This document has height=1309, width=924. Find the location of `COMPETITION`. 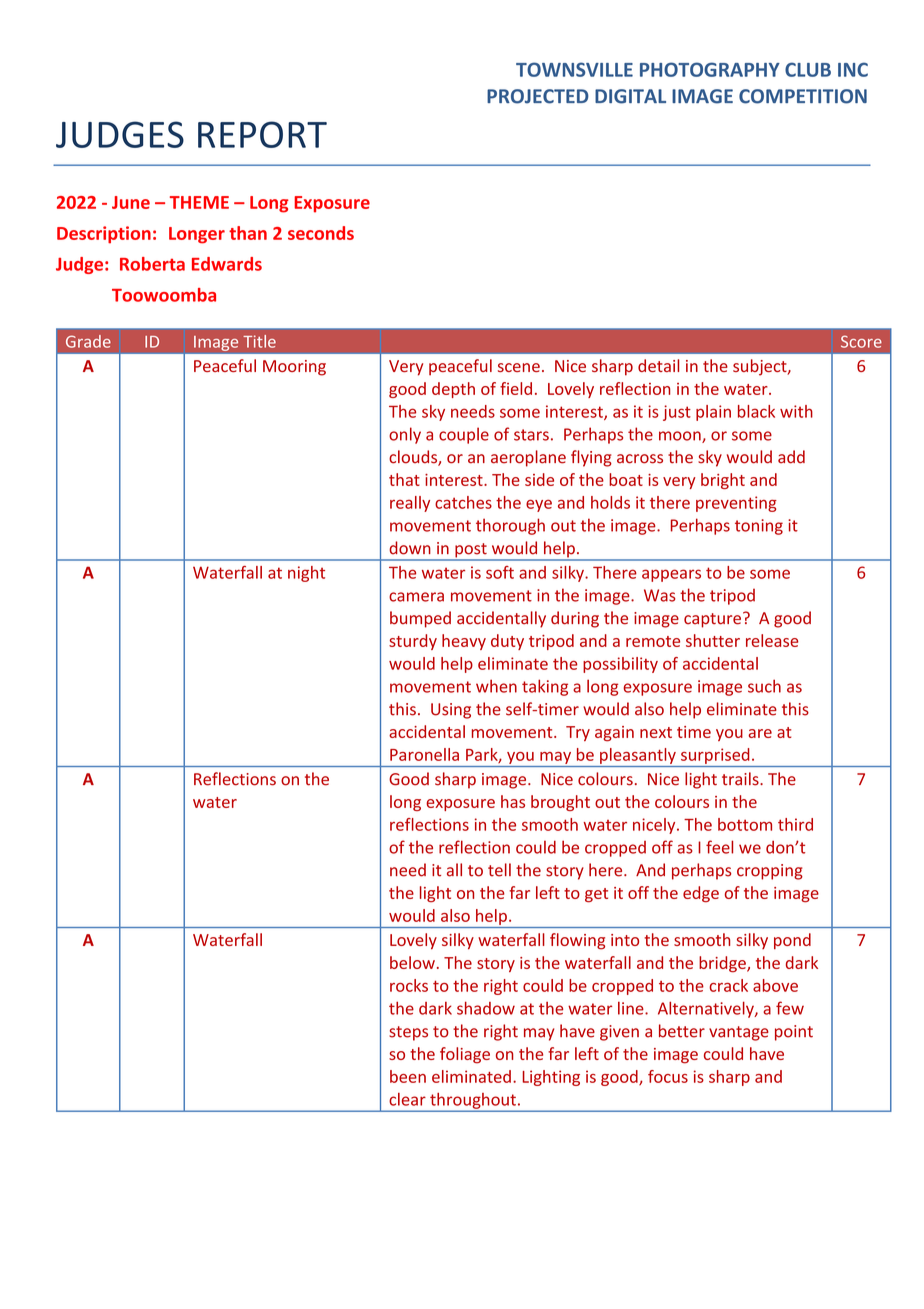

COMPETITION is located at coordinates (803, 96).
